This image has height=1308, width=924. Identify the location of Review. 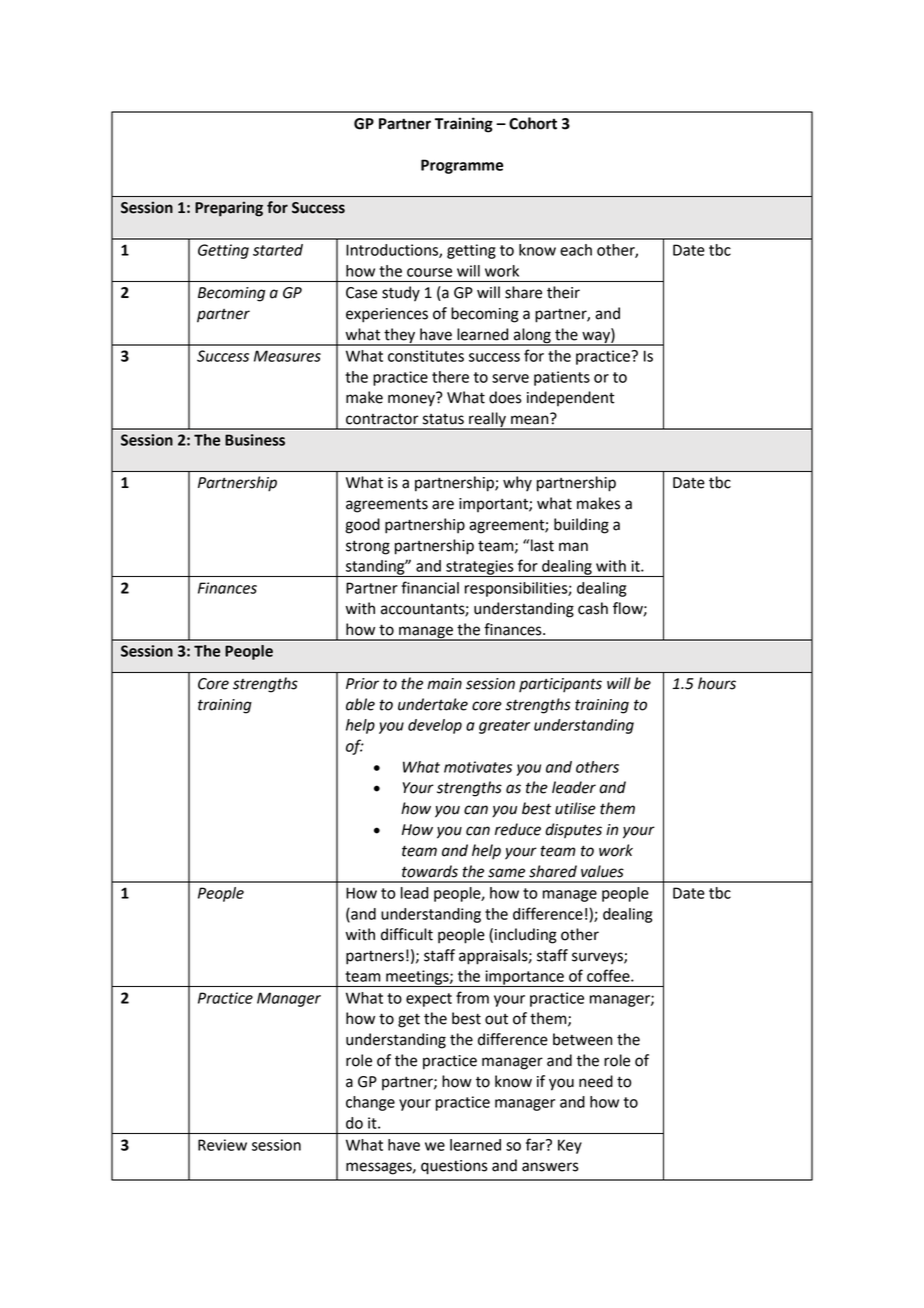
(222, 1145).
